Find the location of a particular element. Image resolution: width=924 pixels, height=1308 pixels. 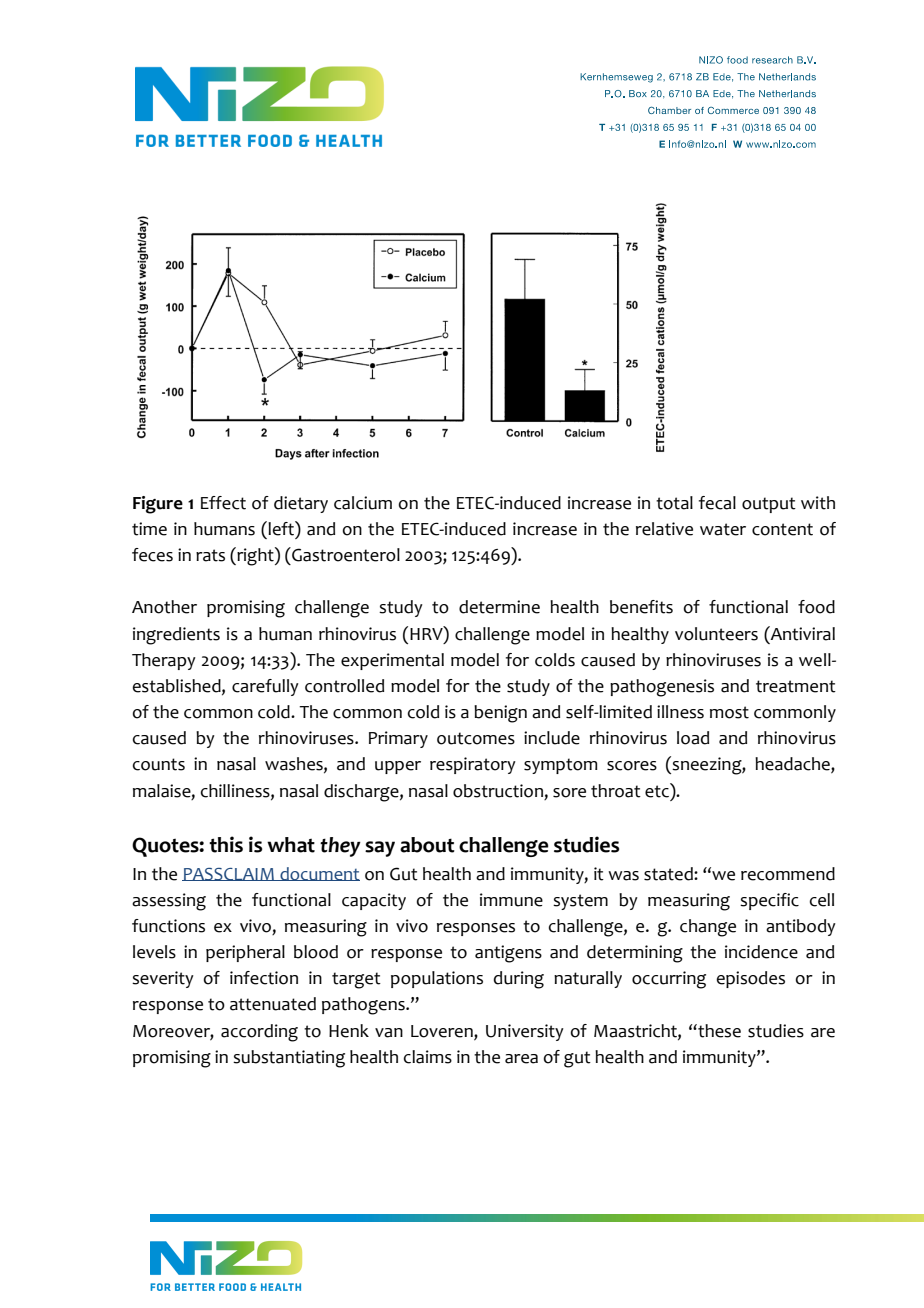

according is located at coordinates (259, 1033).
